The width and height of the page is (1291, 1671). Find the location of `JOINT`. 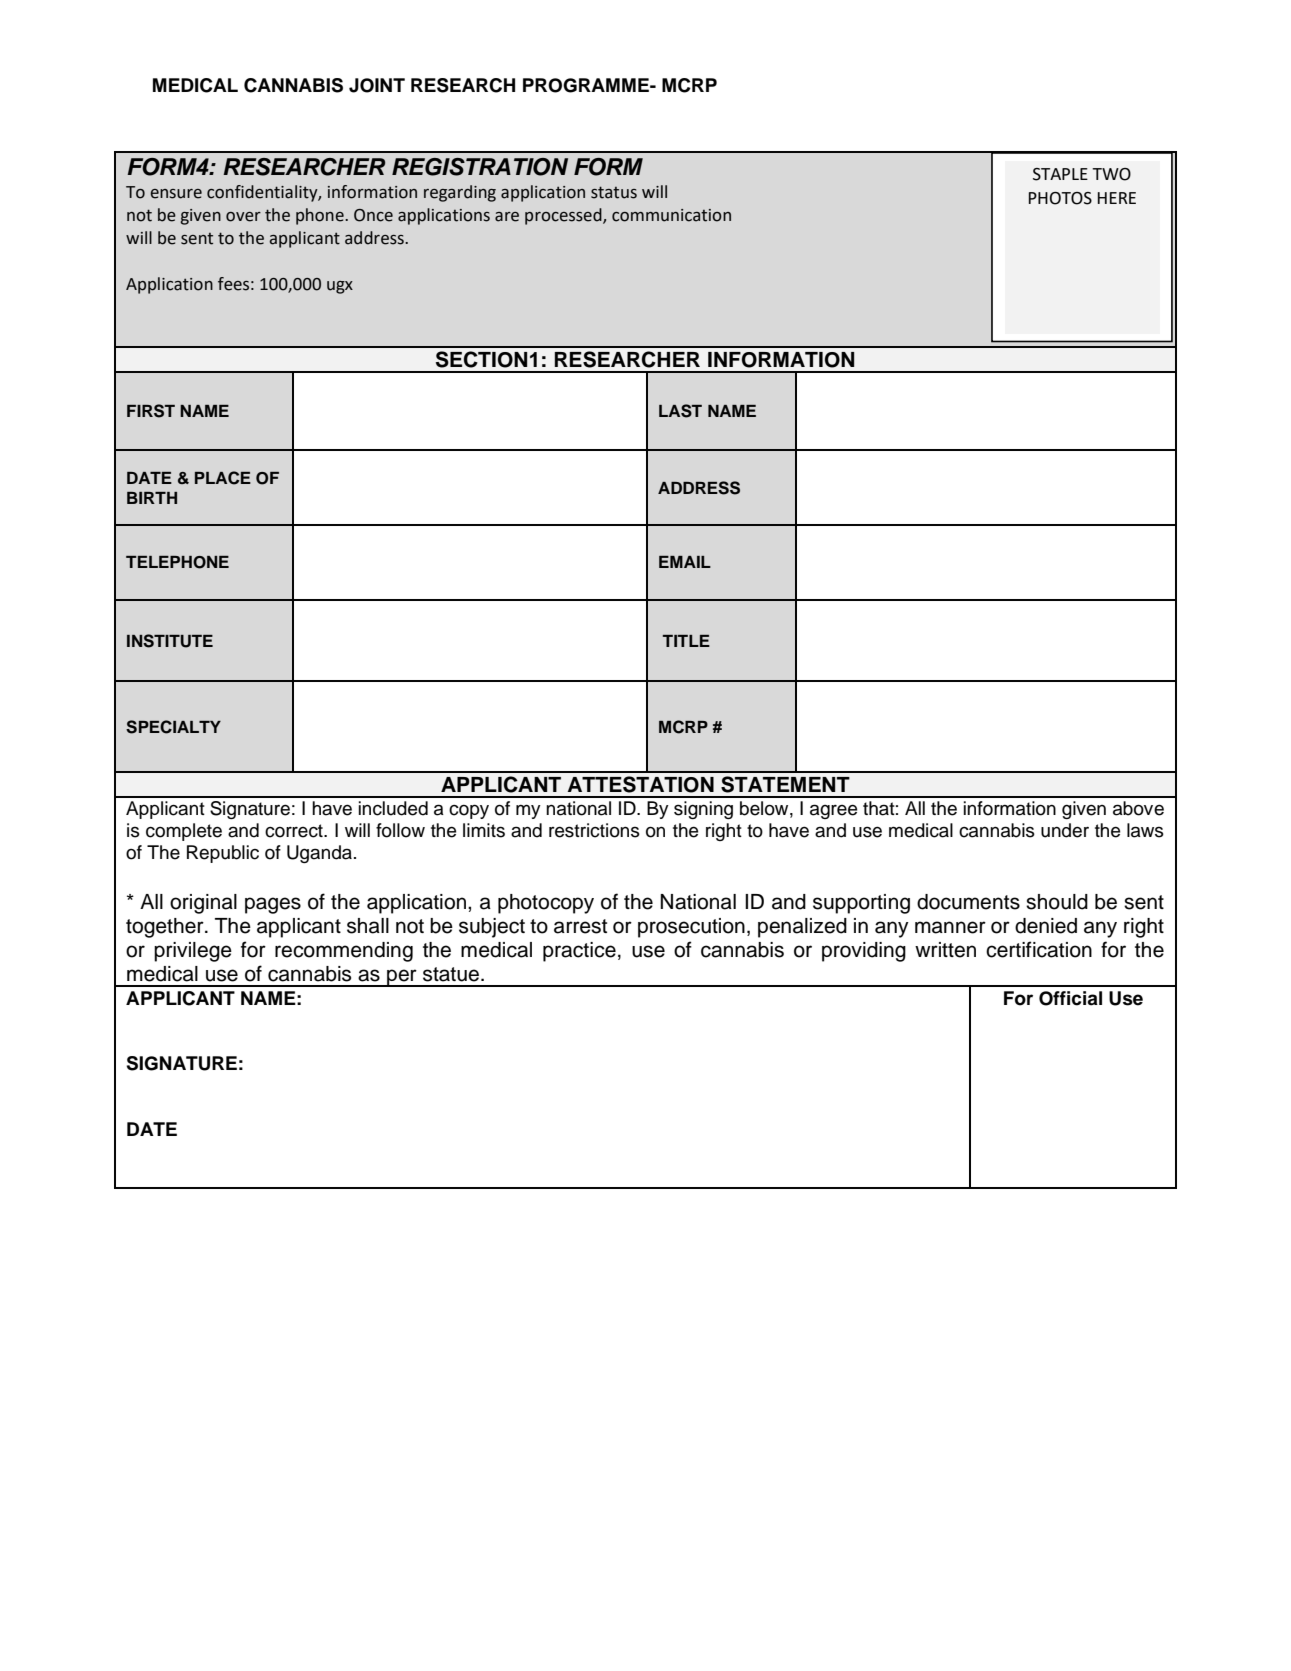

JOINT is located at coordinates (377, 85).
